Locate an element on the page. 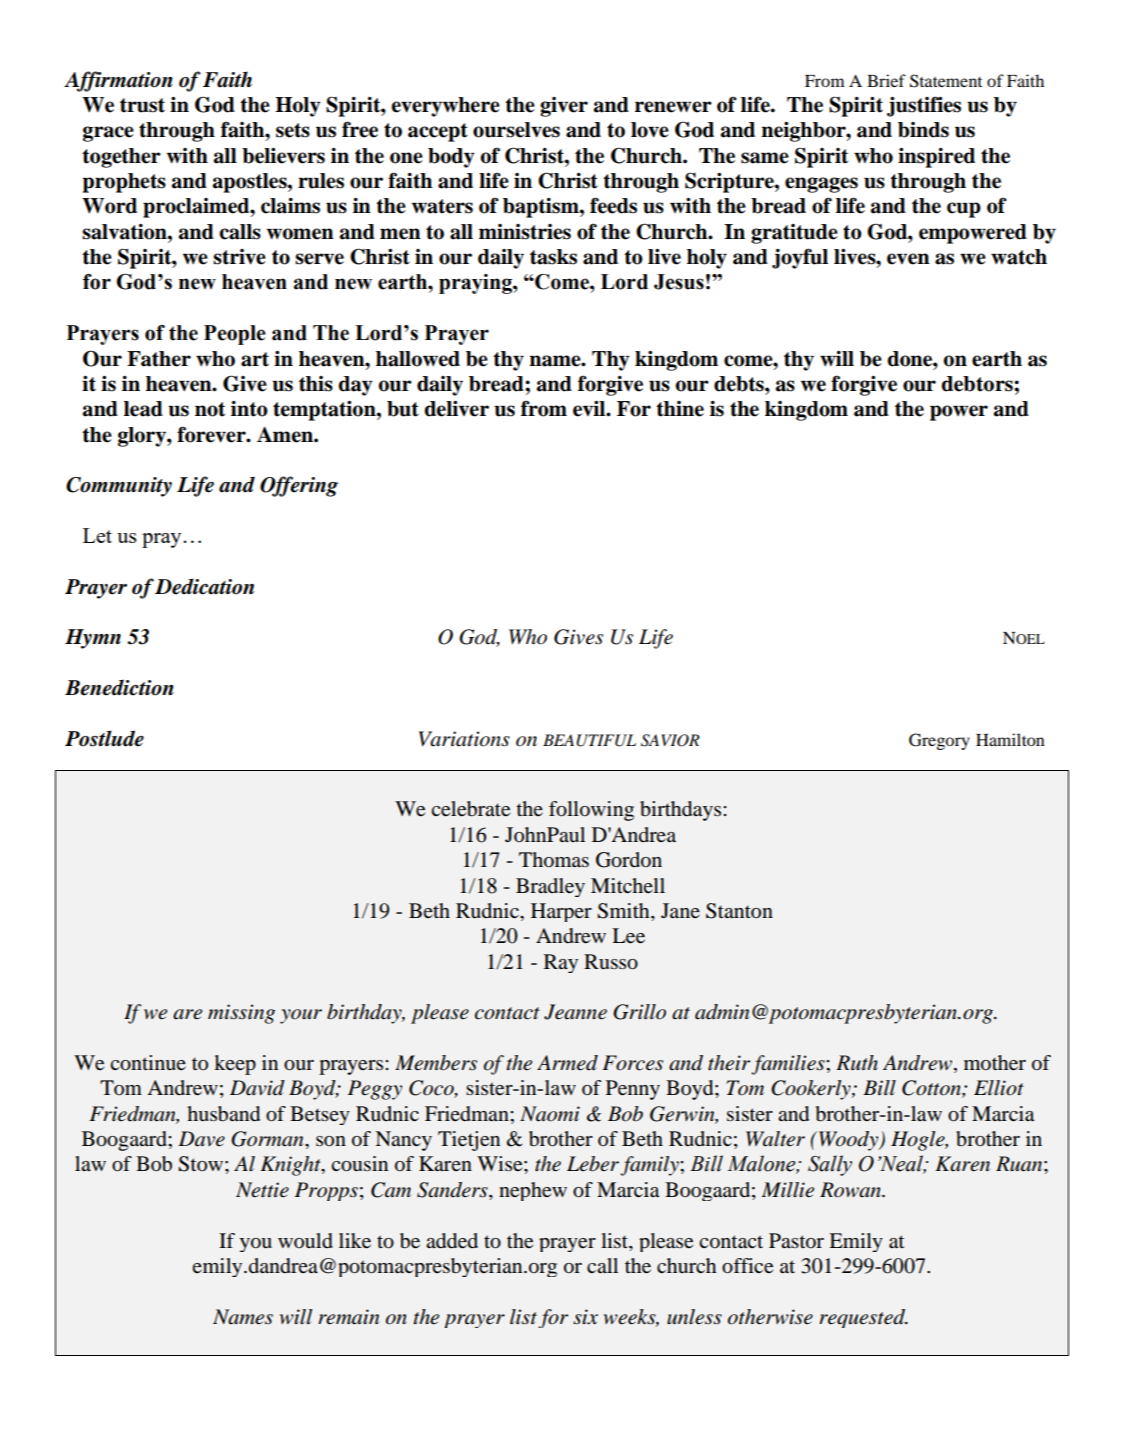  justifies is located at coordinates (924, 106).
